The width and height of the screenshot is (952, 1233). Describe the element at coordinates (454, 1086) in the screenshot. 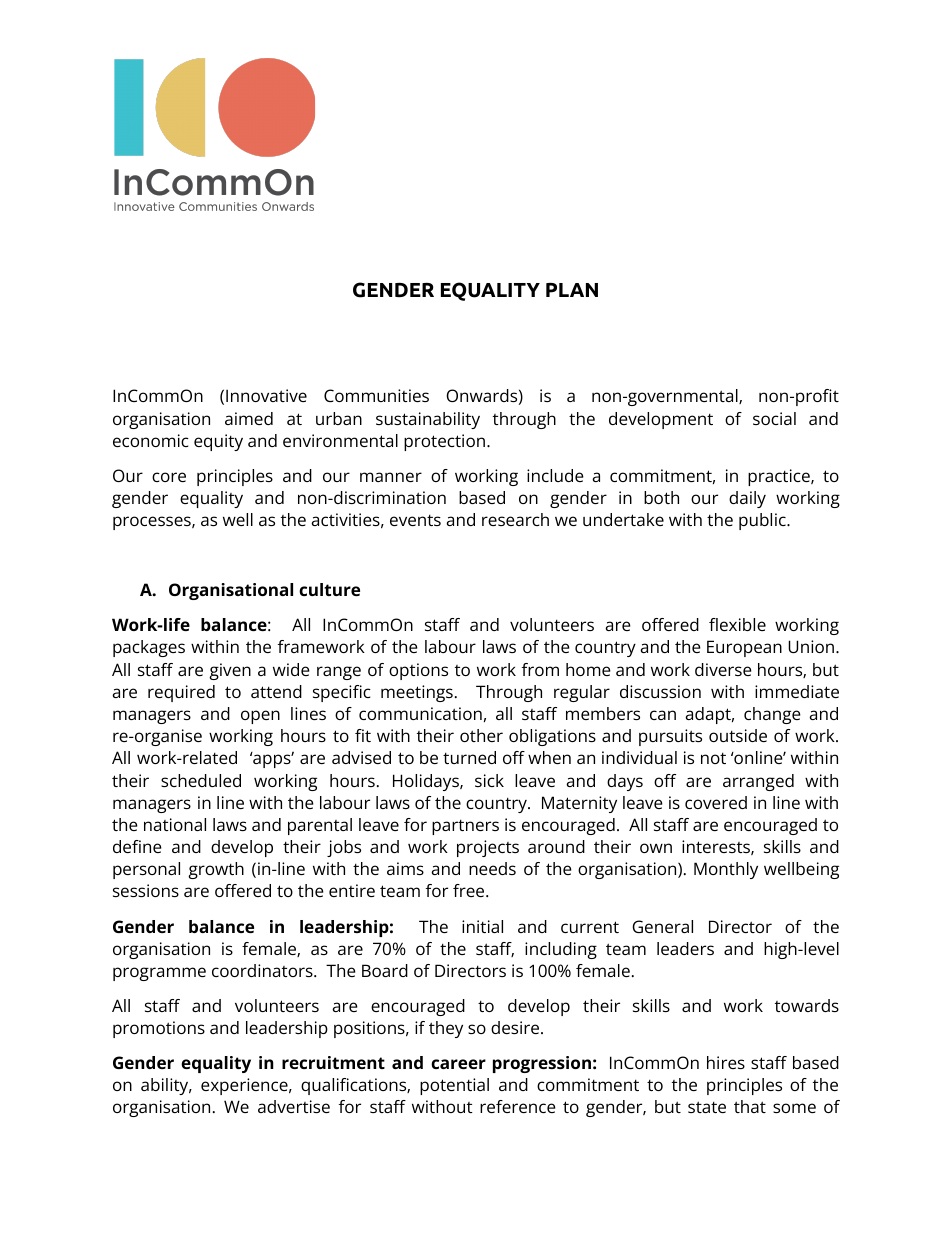

I see `potential` at that location.
